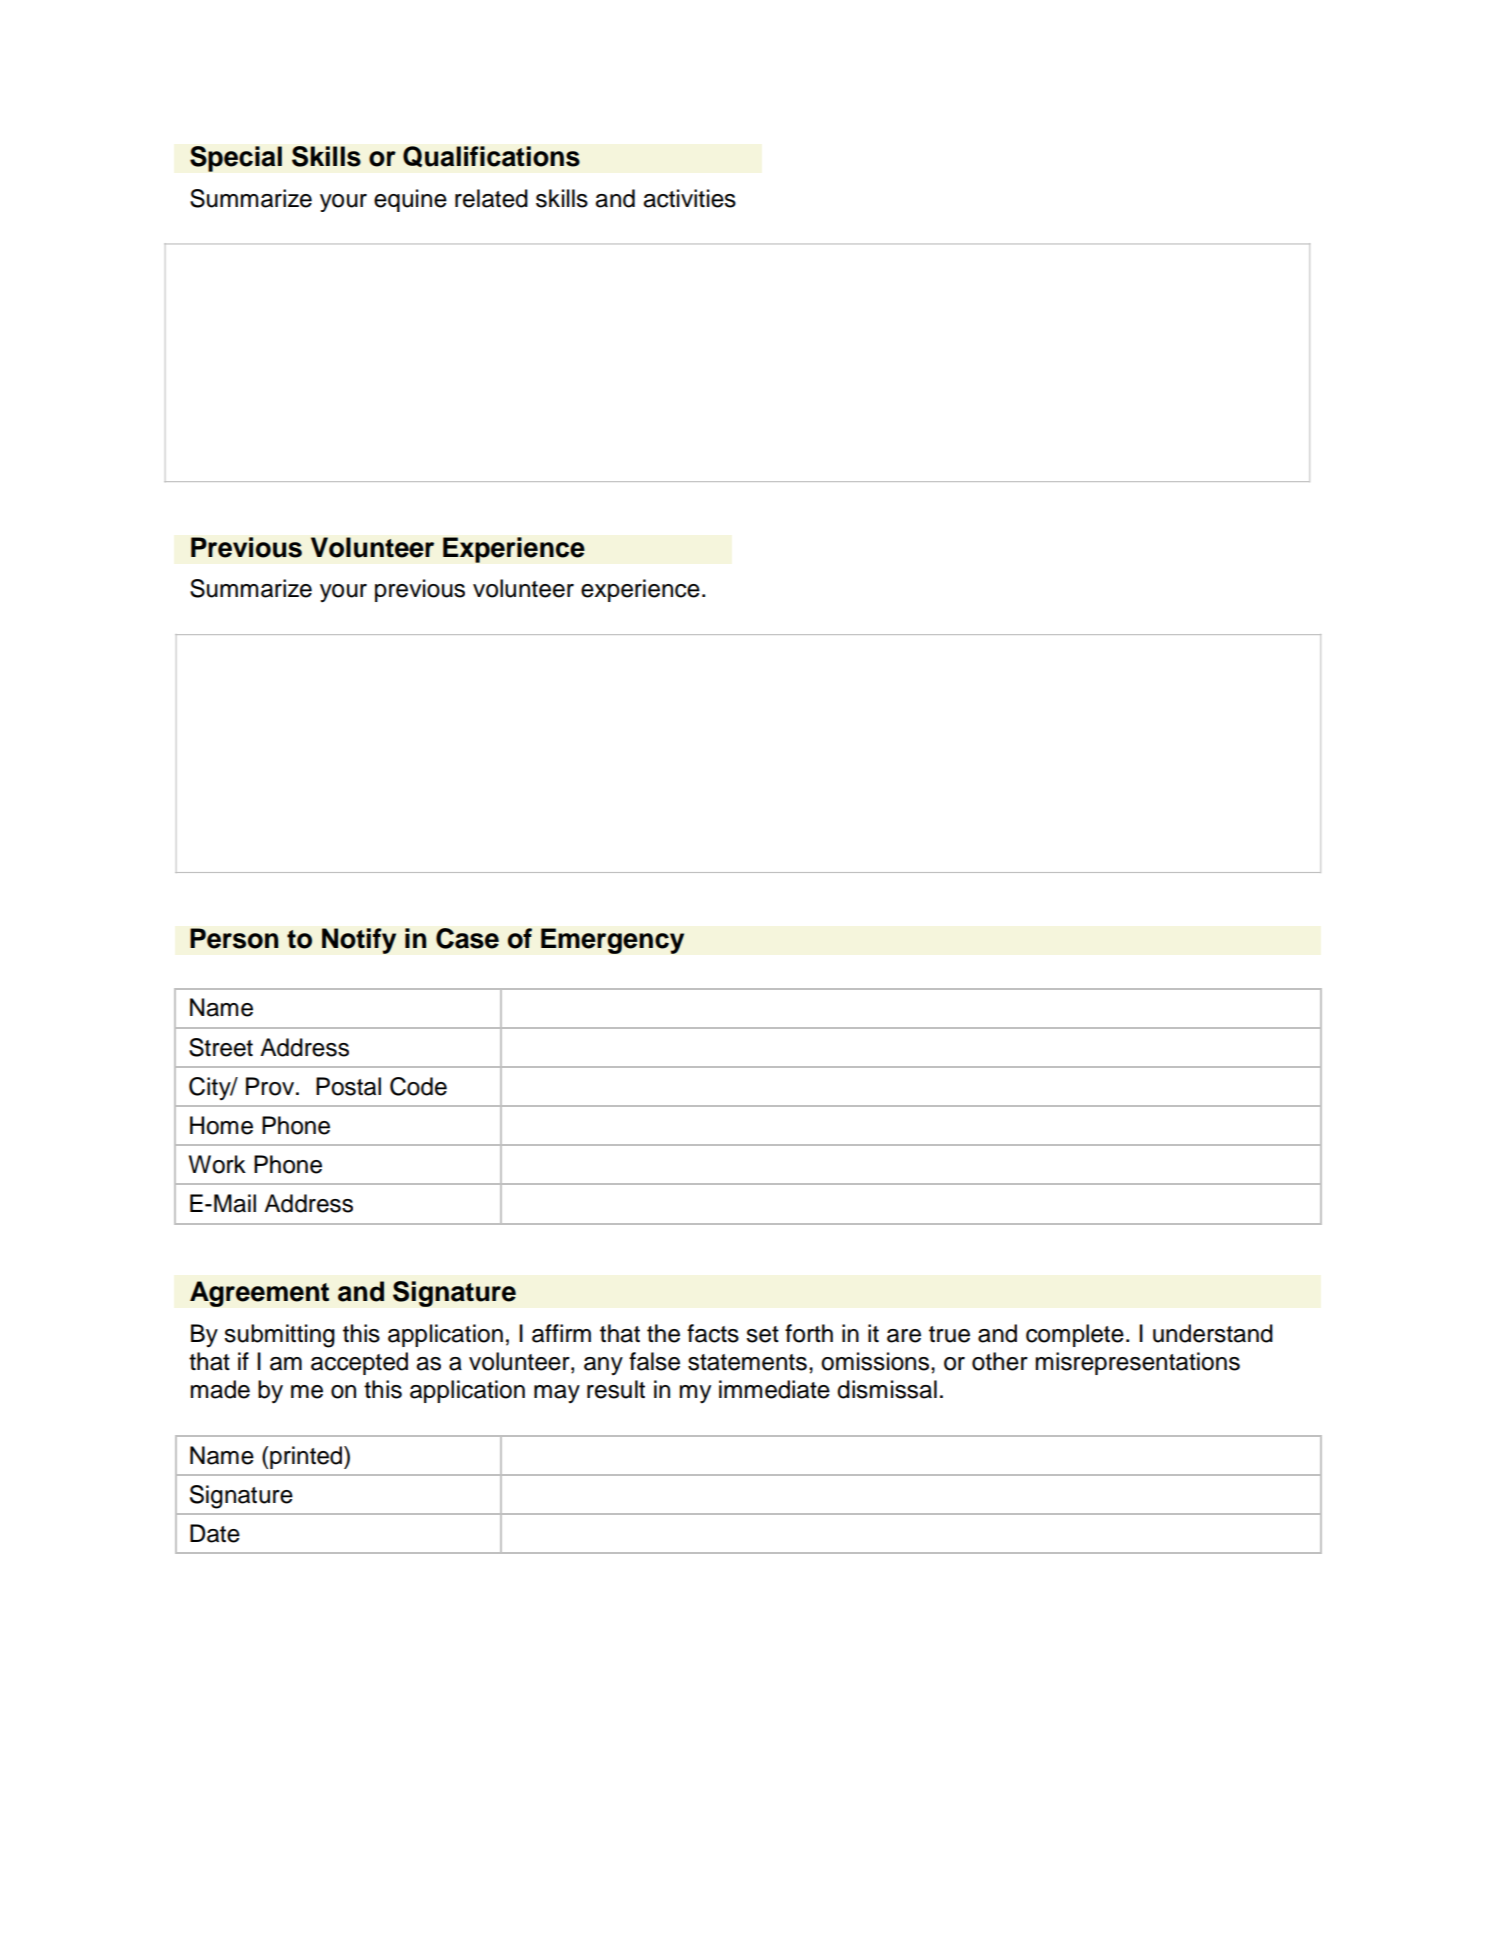 This screenshot has height=1937, width=1497. Describe the element at coordinates (612, 941) in the screenshot. I see `Emergency` at that location.
